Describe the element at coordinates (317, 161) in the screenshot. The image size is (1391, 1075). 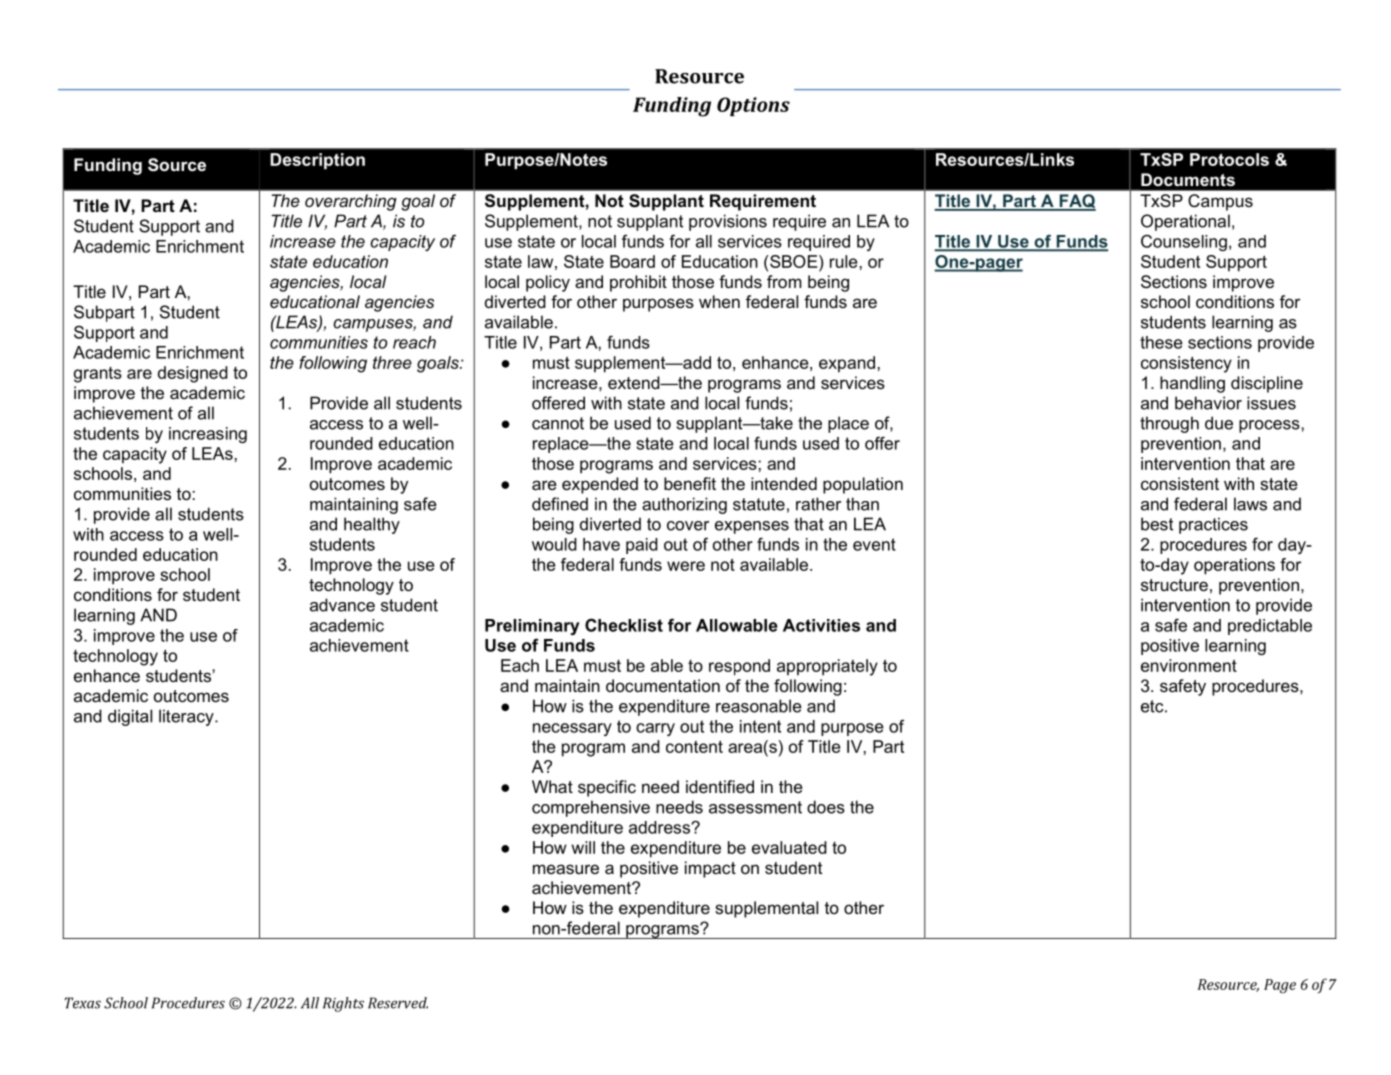
I see `Description` at that location.
